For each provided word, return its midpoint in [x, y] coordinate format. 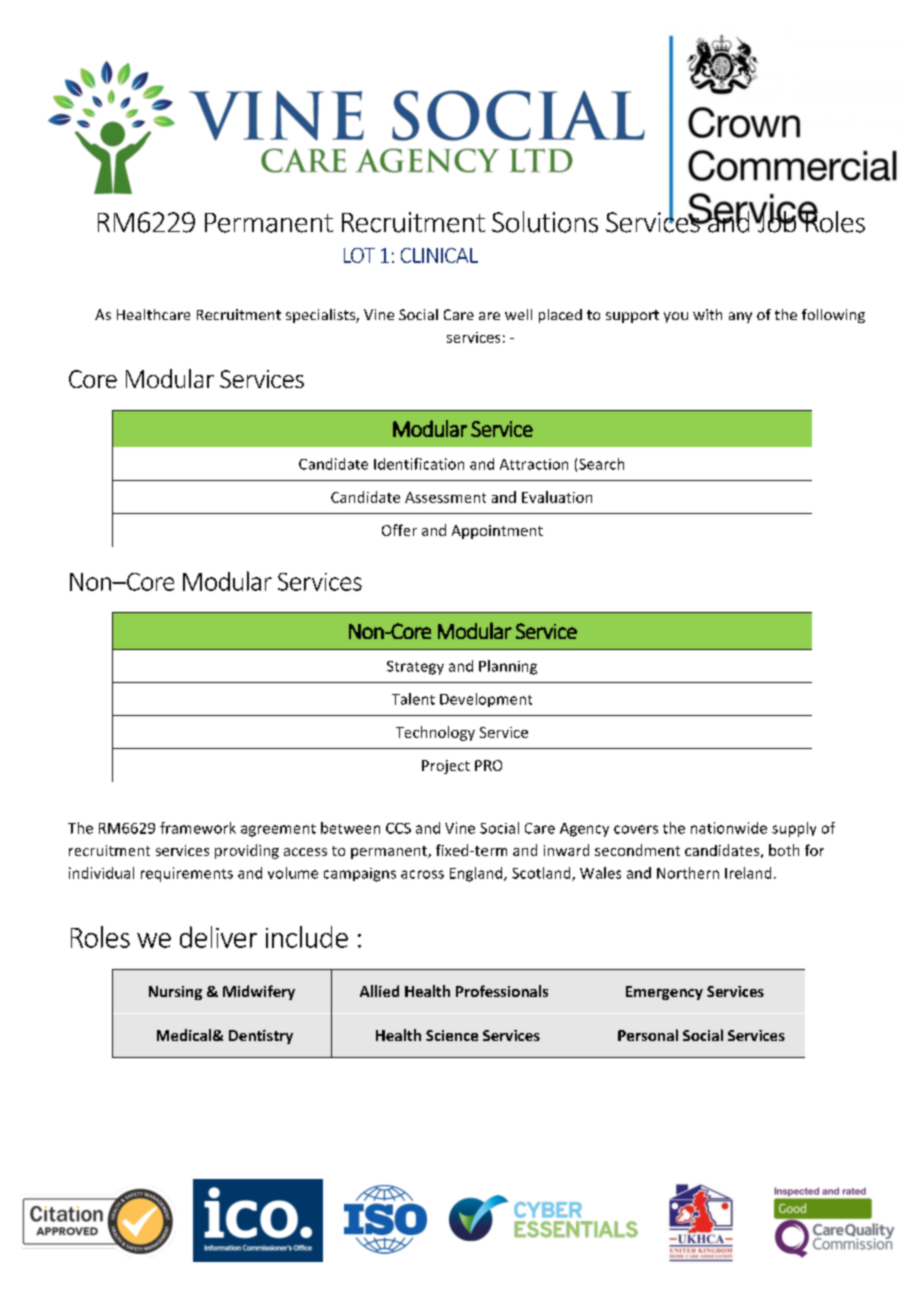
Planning [508, 667]
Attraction [534, 464]
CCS [398, 828]
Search [601, 464]
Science [452, 1035]
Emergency [664, 993]
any [740, 317]
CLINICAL [439, 255]
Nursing [175, 993]
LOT [359, 255]
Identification [419, 464]
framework [198, 828]
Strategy [415, 668]
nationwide [729, 828]
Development [486, 700]
